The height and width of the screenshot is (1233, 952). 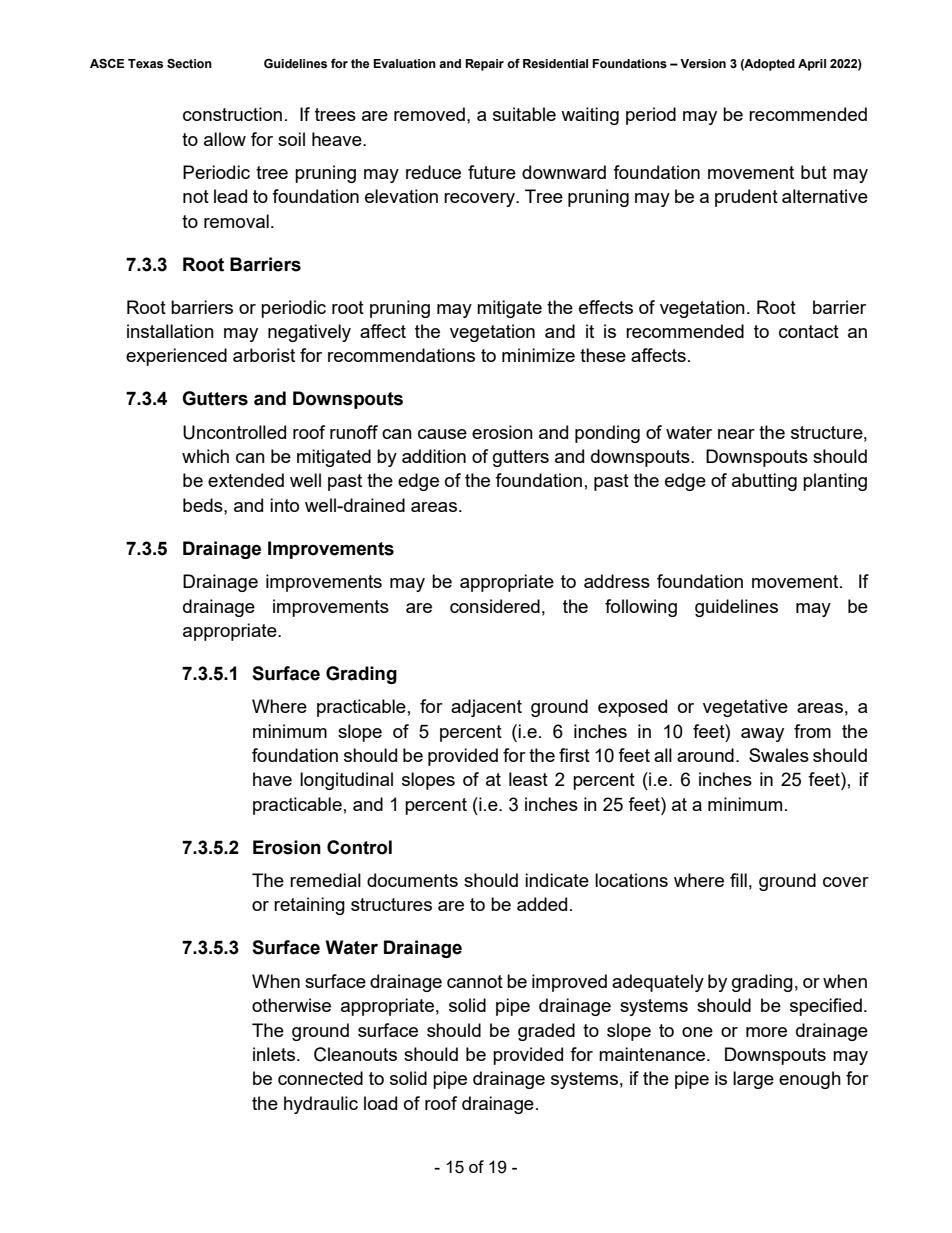 I want to click on beds, so click(x=204, y=505).
